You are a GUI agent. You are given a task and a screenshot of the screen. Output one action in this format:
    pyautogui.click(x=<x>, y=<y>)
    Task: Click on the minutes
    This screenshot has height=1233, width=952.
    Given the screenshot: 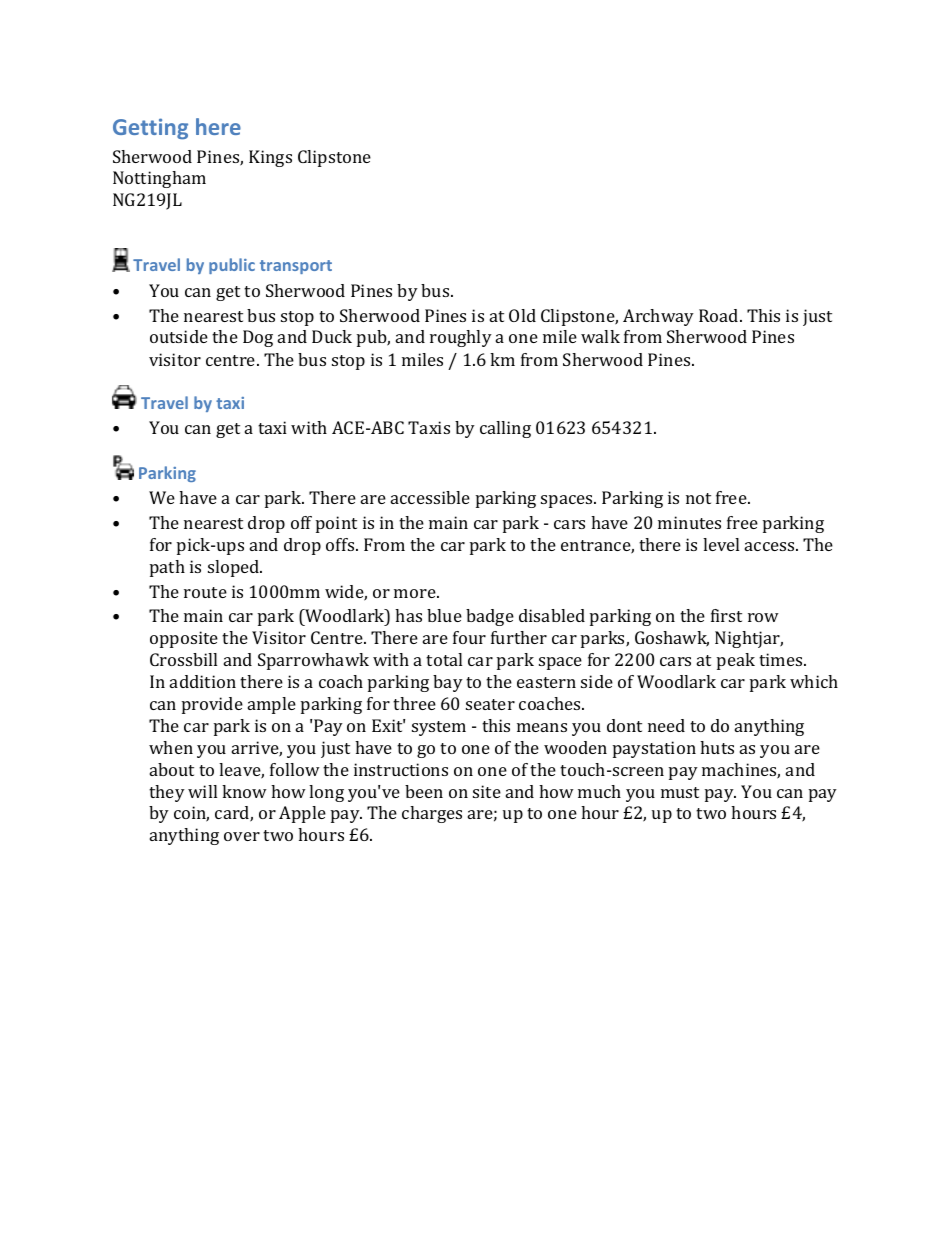 What is the action you would take?
    pyautogui.click(x=689, y=522)
